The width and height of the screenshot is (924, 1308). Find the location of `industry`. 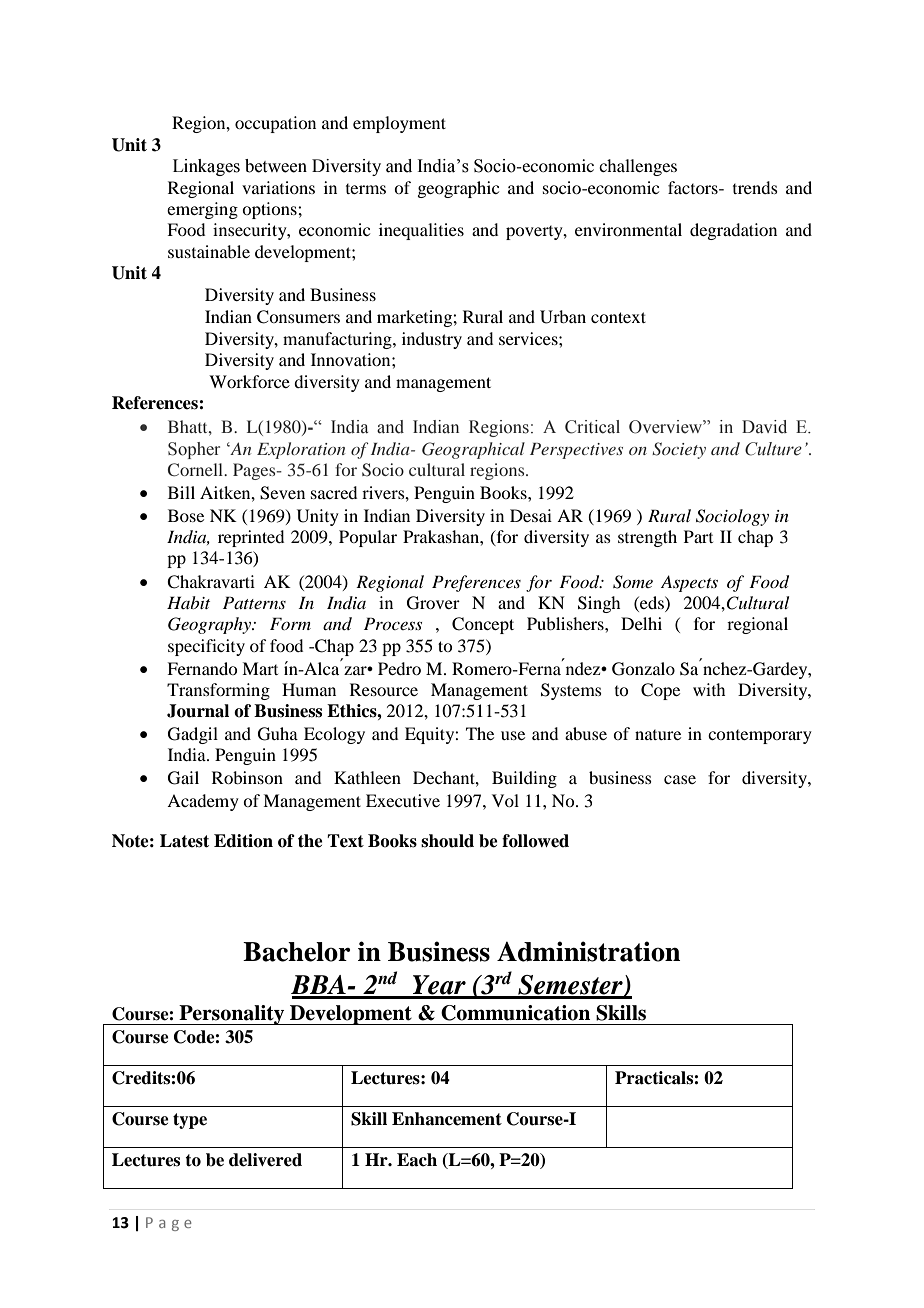

industry is located at coordinates (432, 340).
